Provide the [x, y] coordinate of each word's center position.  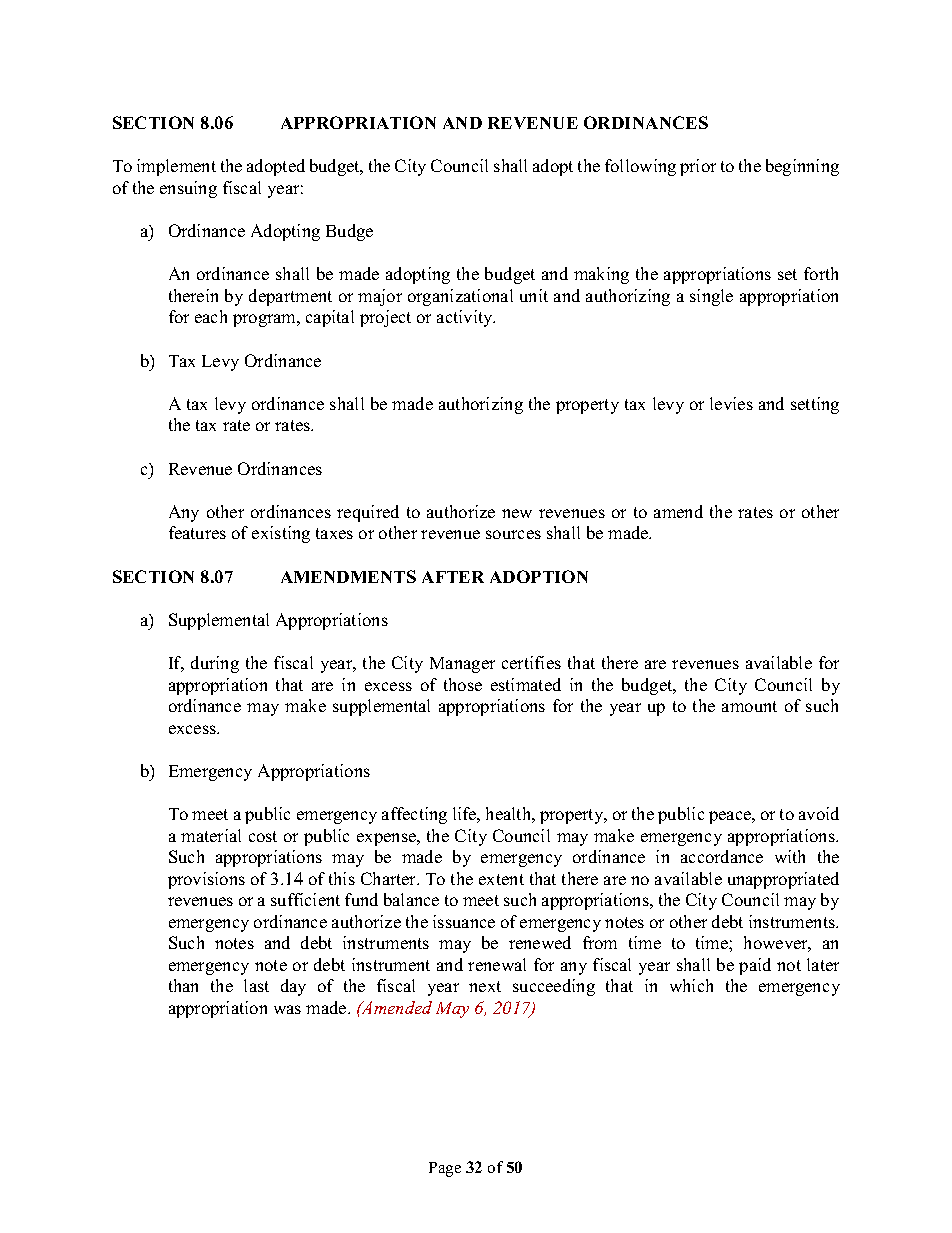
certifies [531, 662]
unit [534, 295]
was [287, 1009]
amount [749, 706]
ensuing [188, 189]
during [215, 664]
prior [698, 167]
